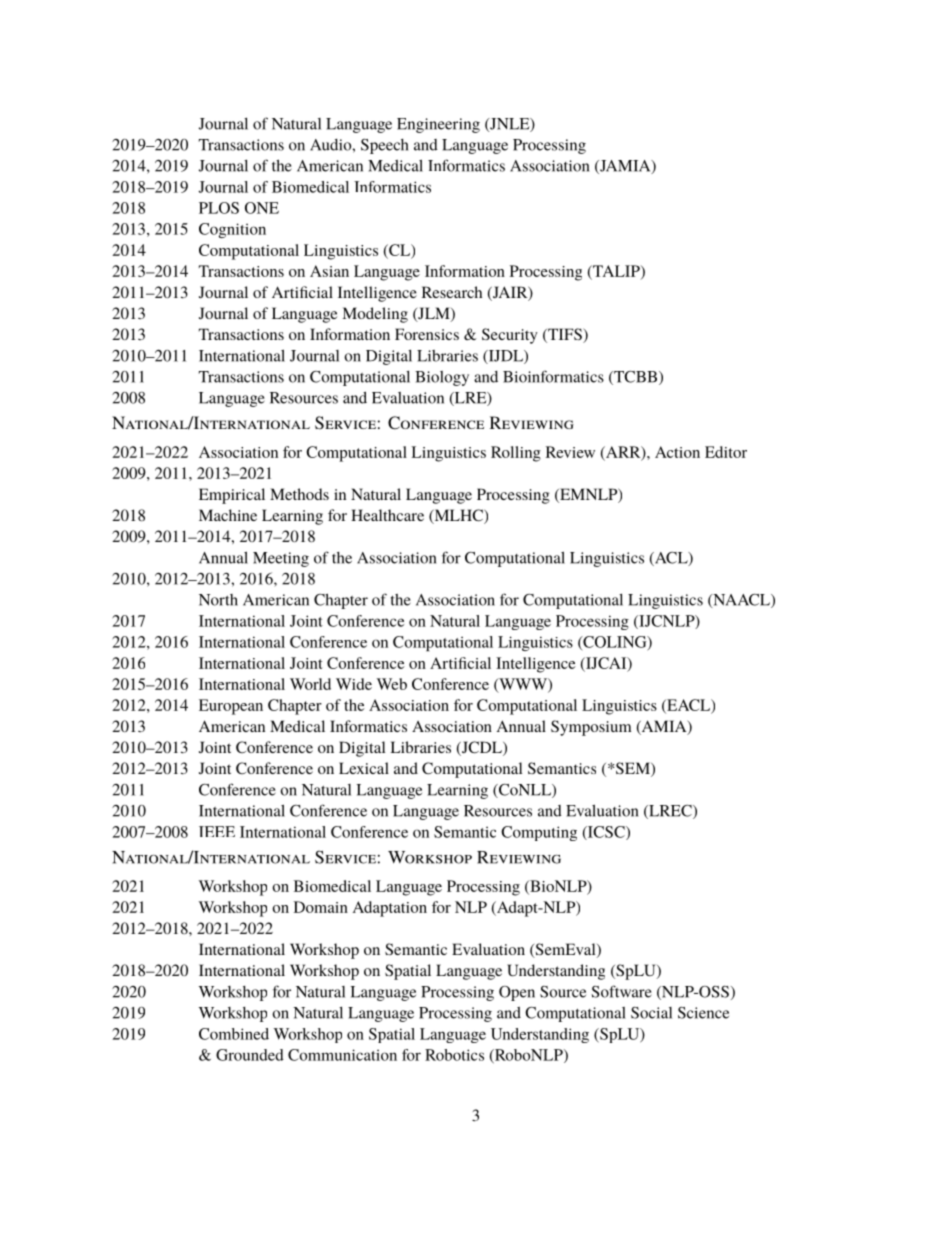 Image resolution: width=952 pixels, height=1233 pixels. I want to click on Symposium, so click(591, 728).
